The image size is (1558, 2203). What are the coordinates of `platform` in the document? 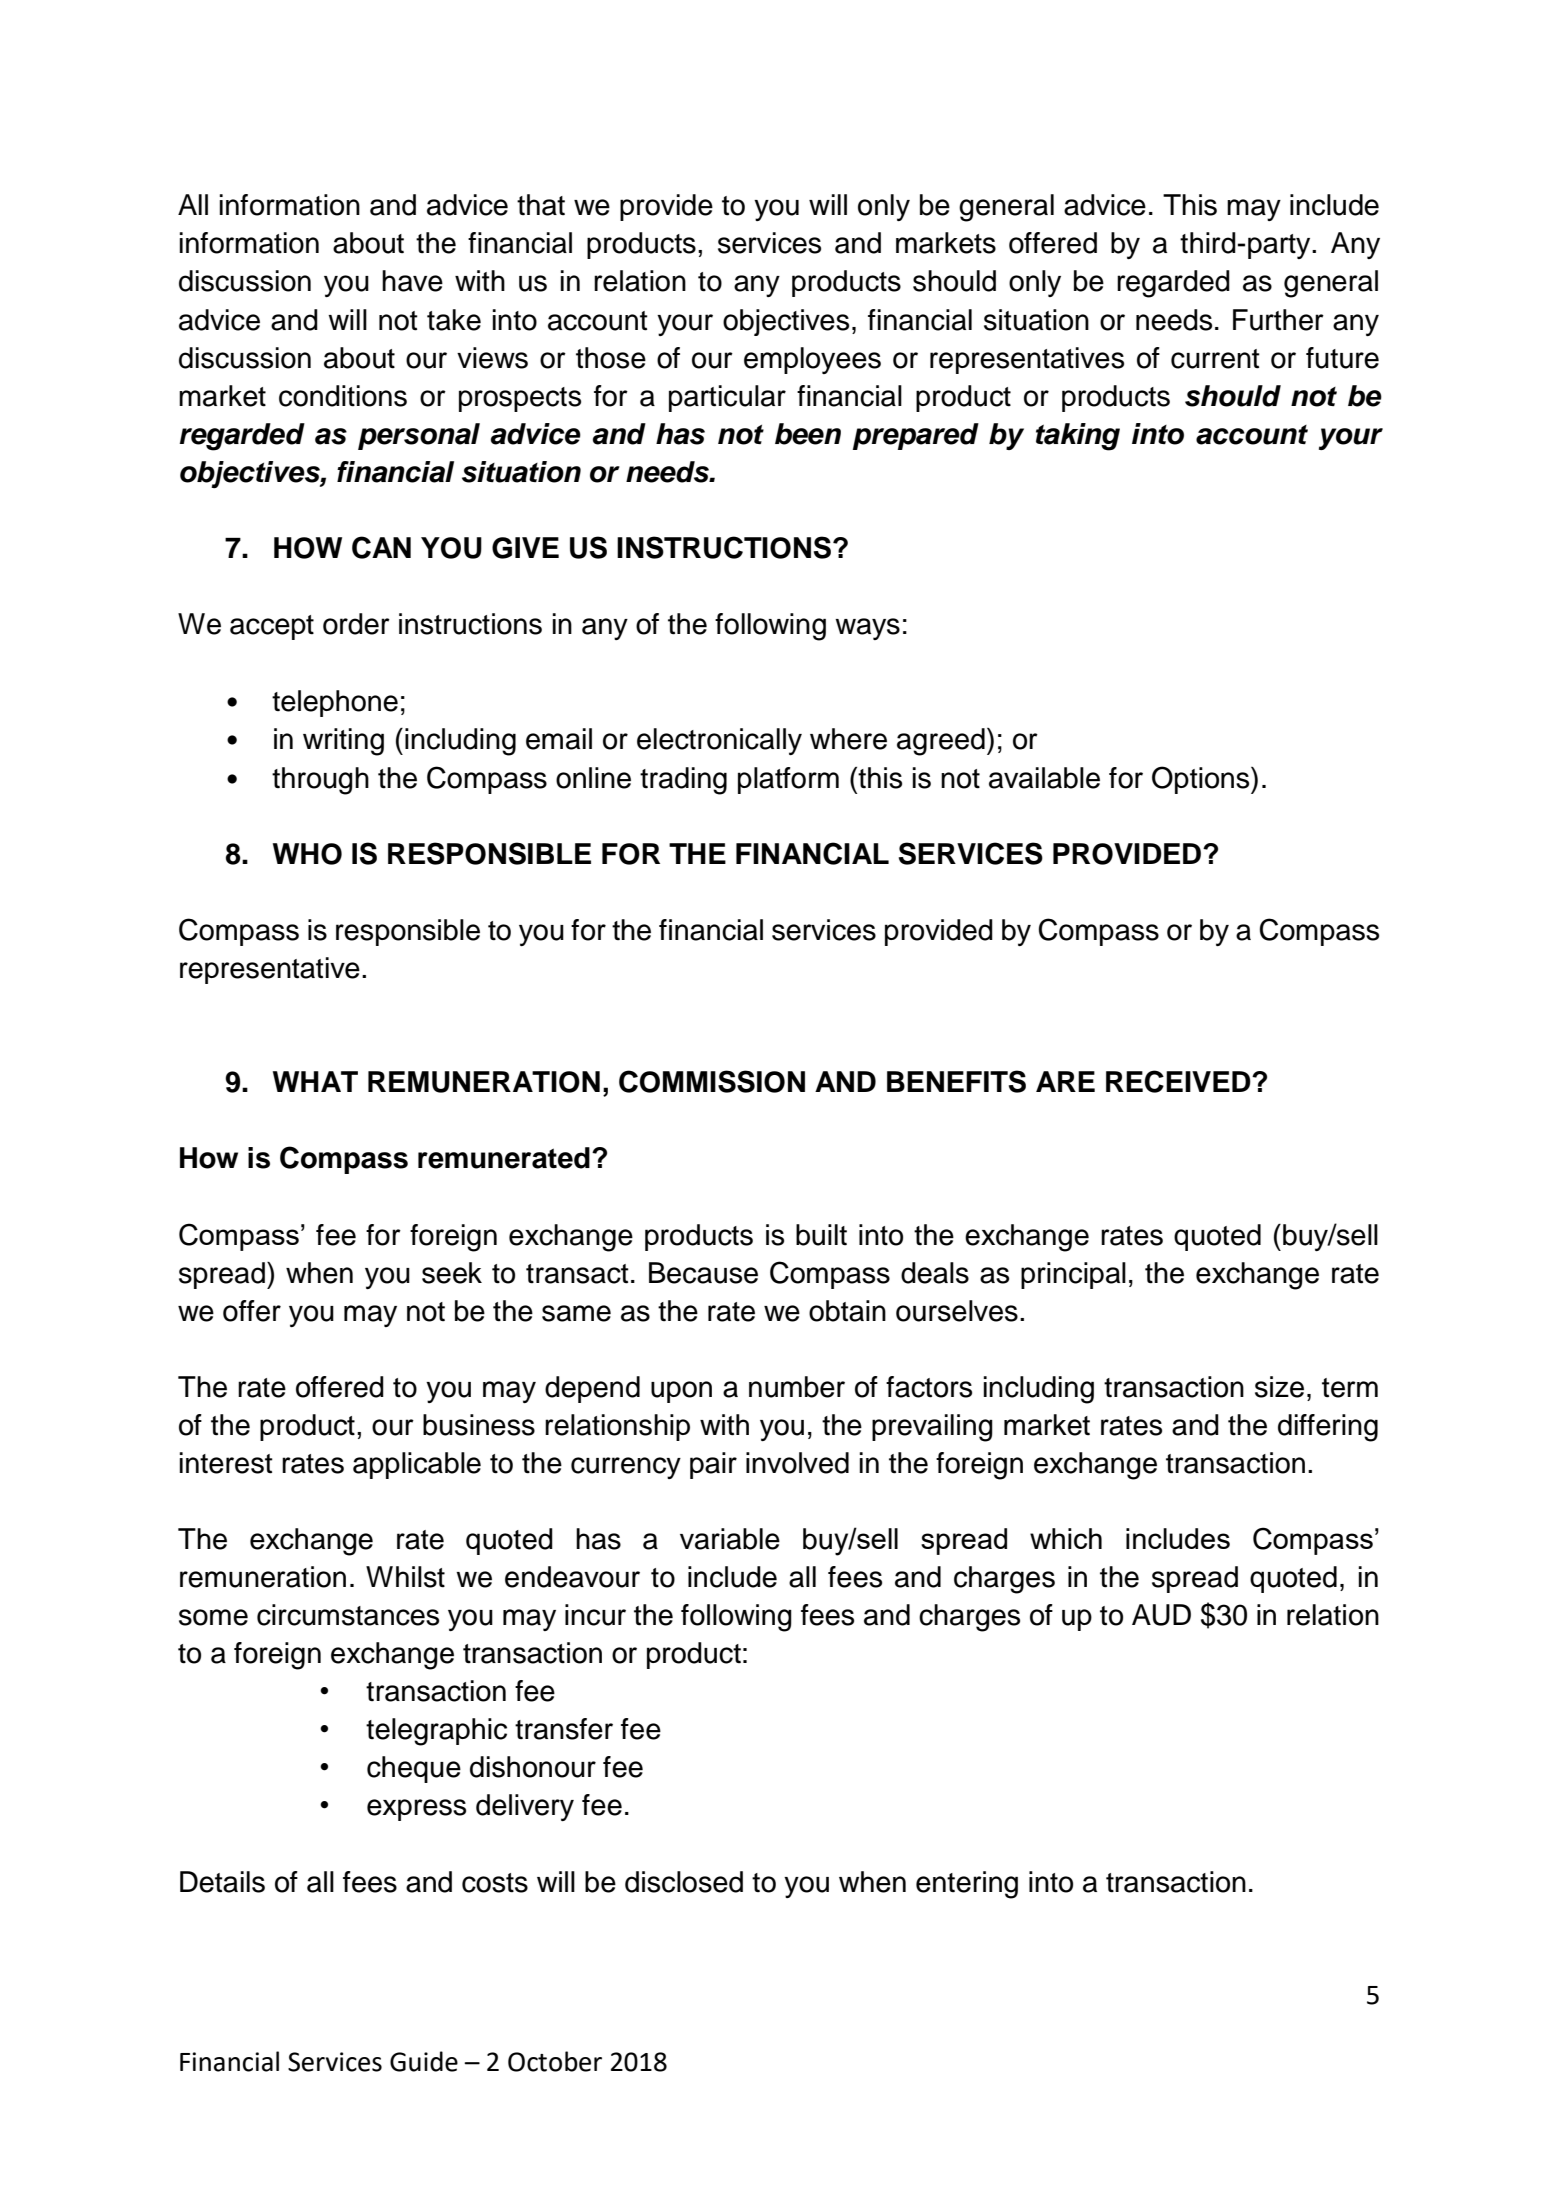 It's located at (788, 780).
